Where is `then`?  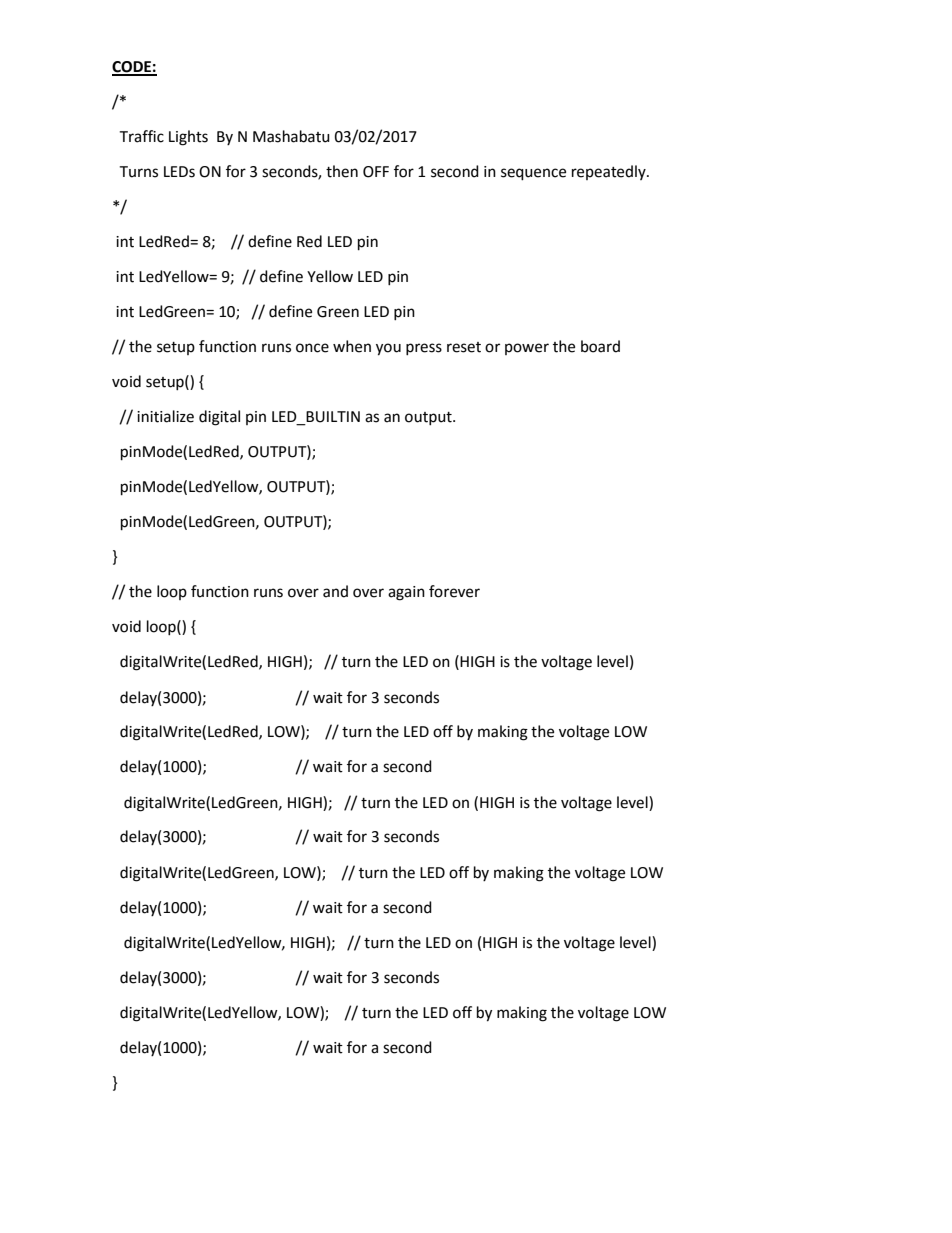 then is located at coordinates (342, 171).
